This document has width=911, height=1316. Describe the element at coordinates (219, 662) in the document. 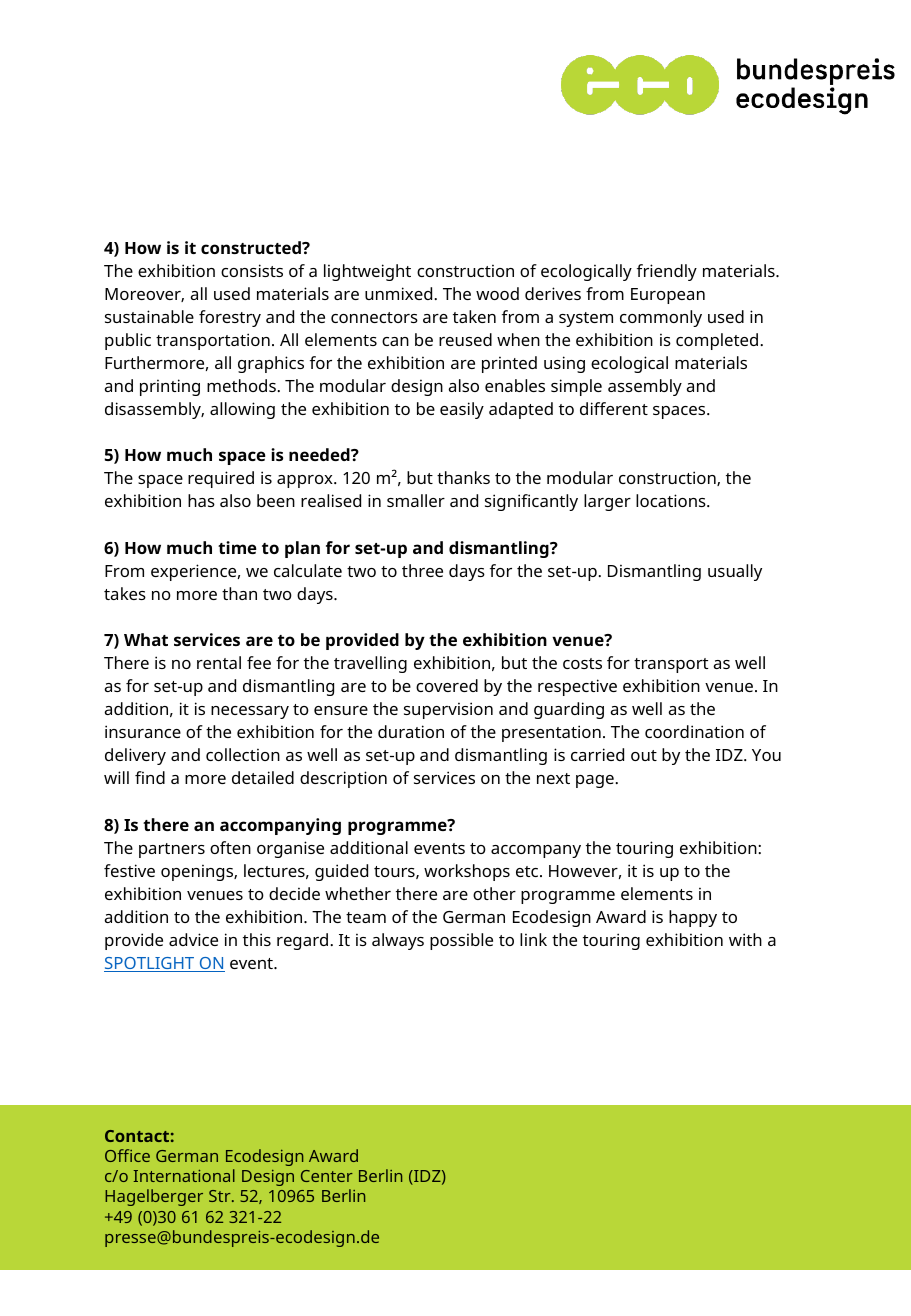

I see `rental` at that location.
